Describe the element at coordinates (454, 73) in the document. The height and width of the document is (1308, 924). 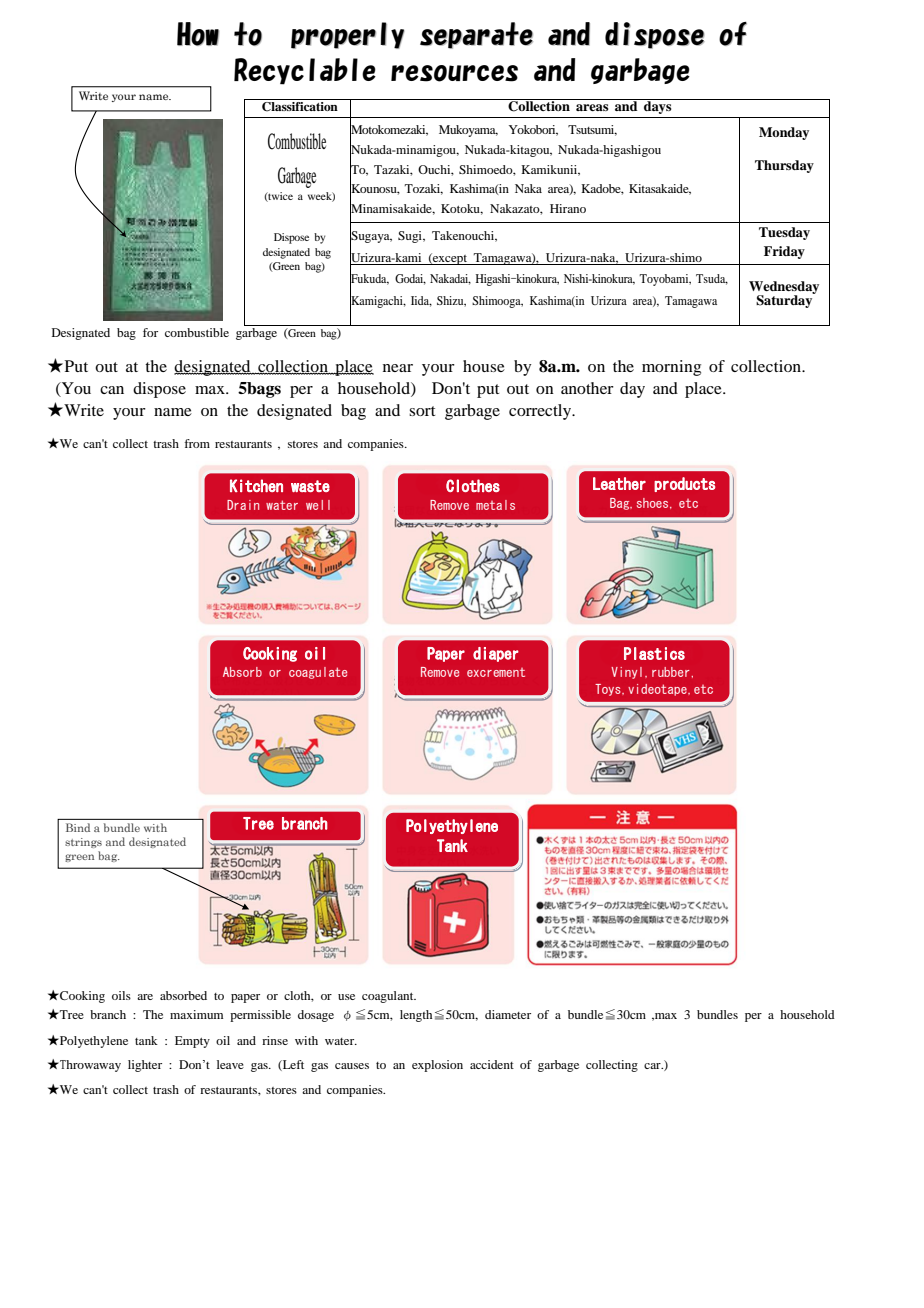
I see `resources` at that location.
